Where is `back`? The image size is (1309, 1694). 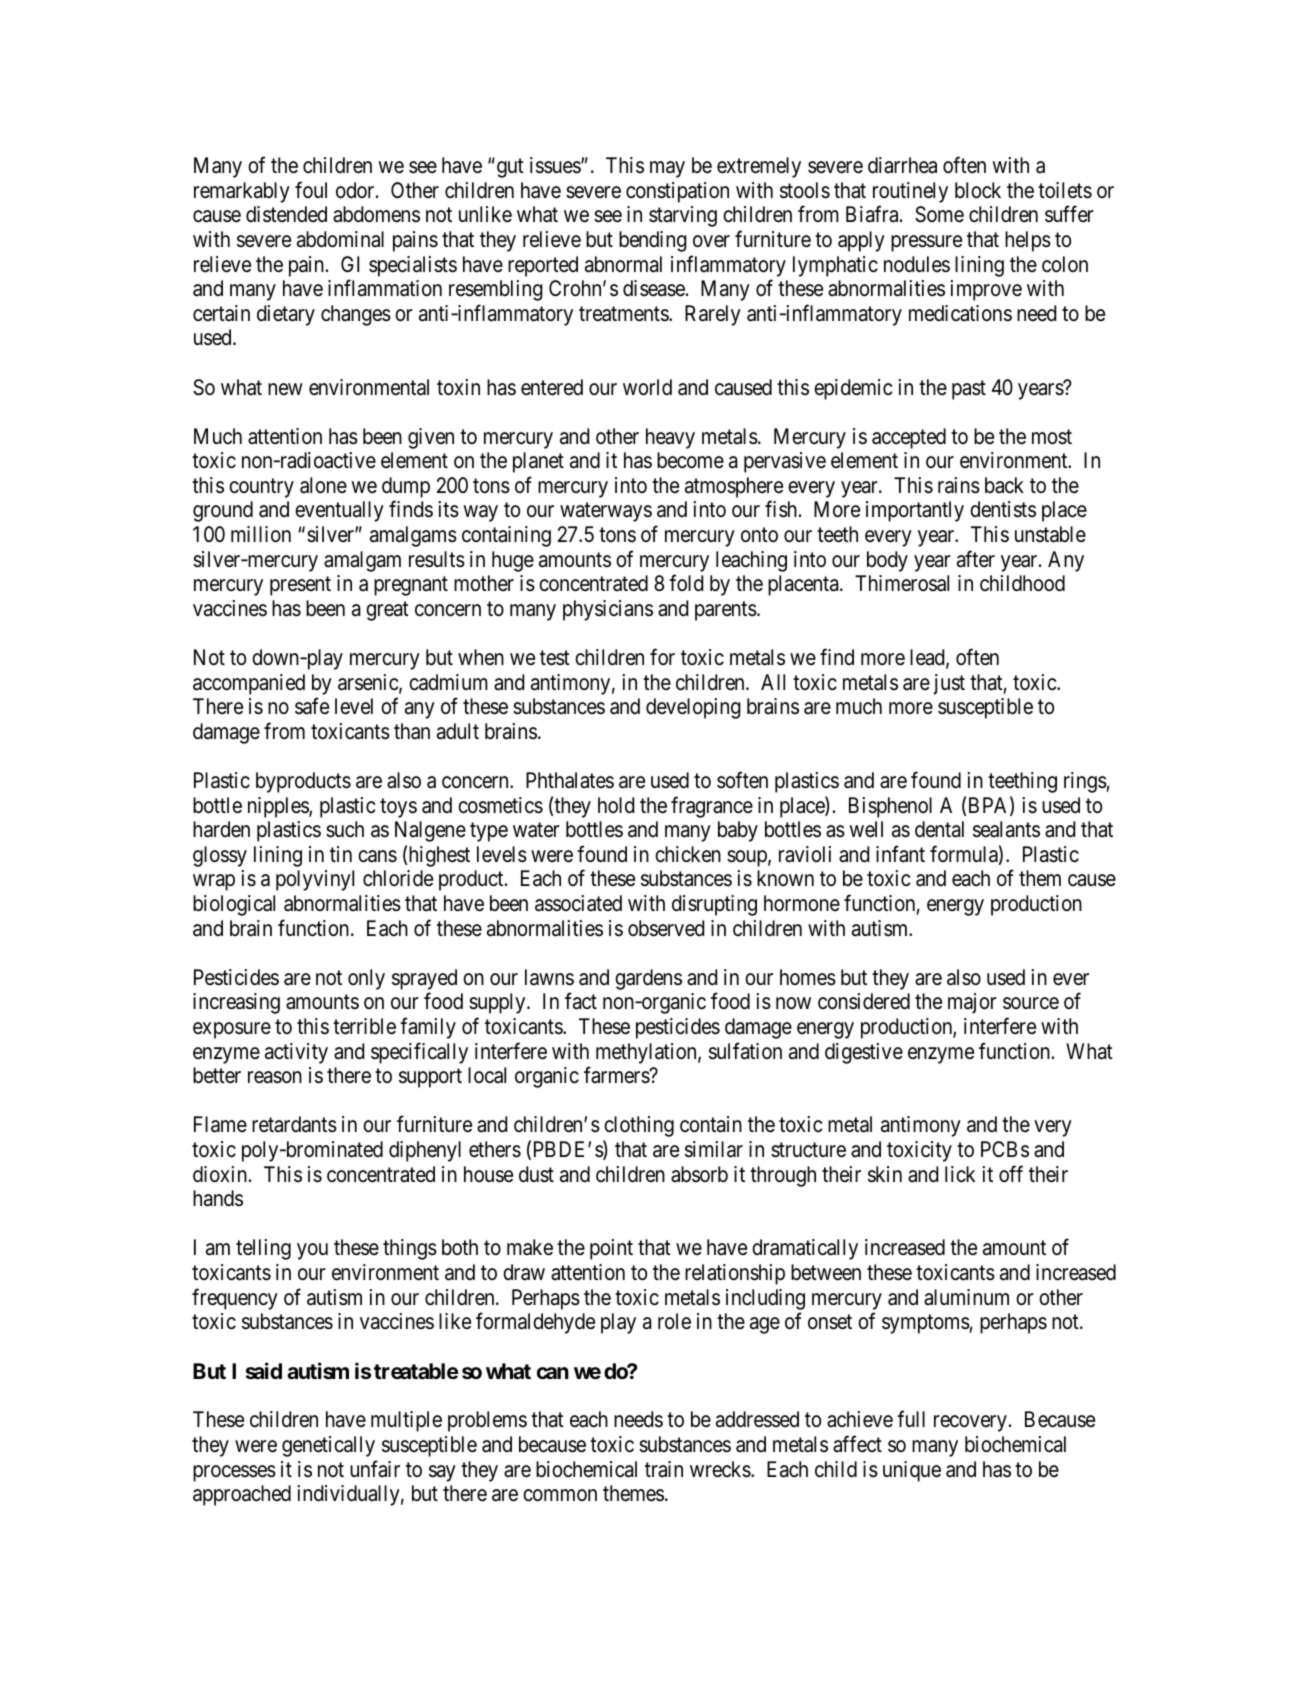
back is located at coordinates (1004, 485).
